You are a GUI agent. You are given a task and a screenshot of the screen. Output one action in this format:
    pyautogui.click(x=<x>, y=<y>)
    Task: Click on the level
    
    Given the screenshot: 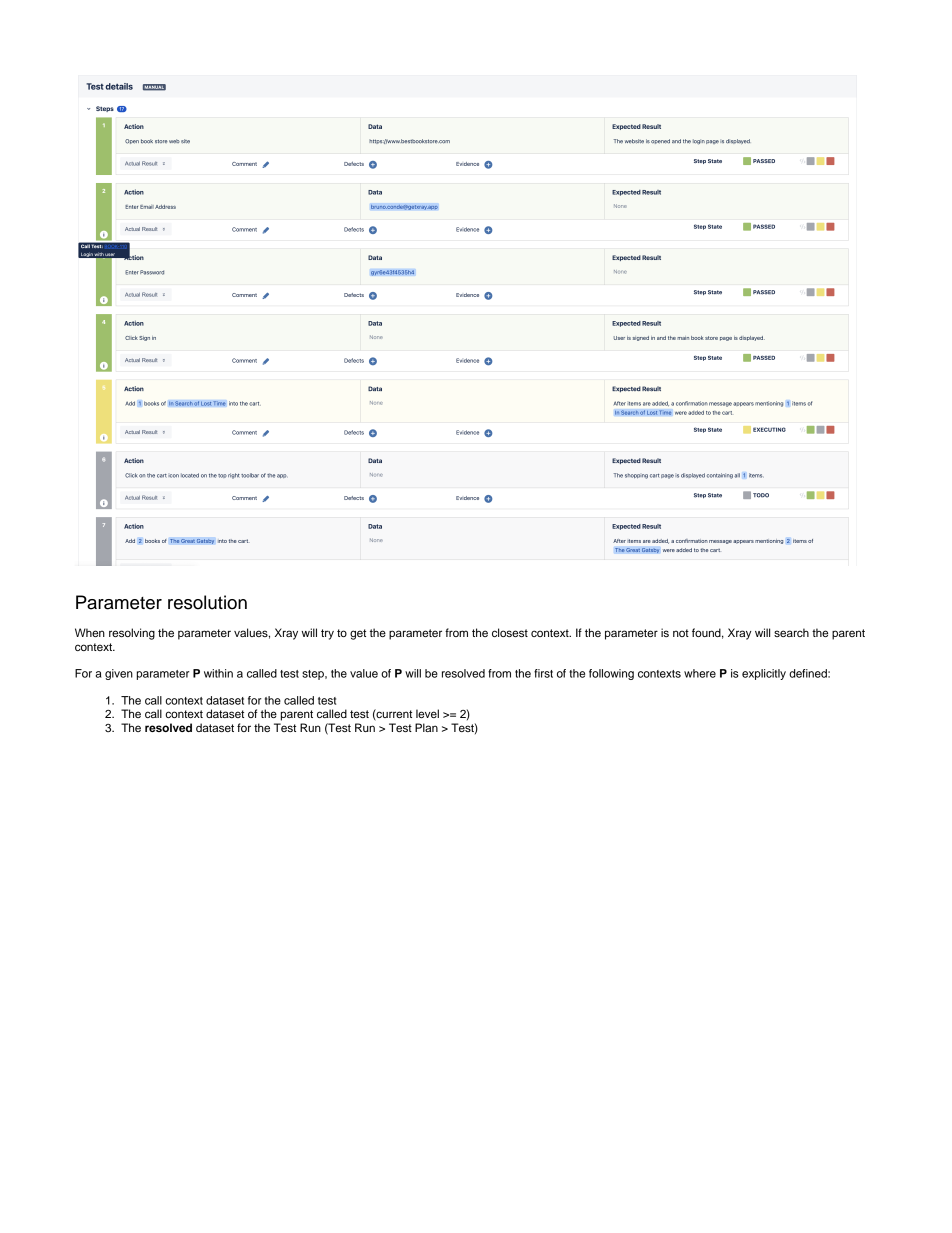 What is the action you would take?
    pyautogui.click(x=427, y=713)
